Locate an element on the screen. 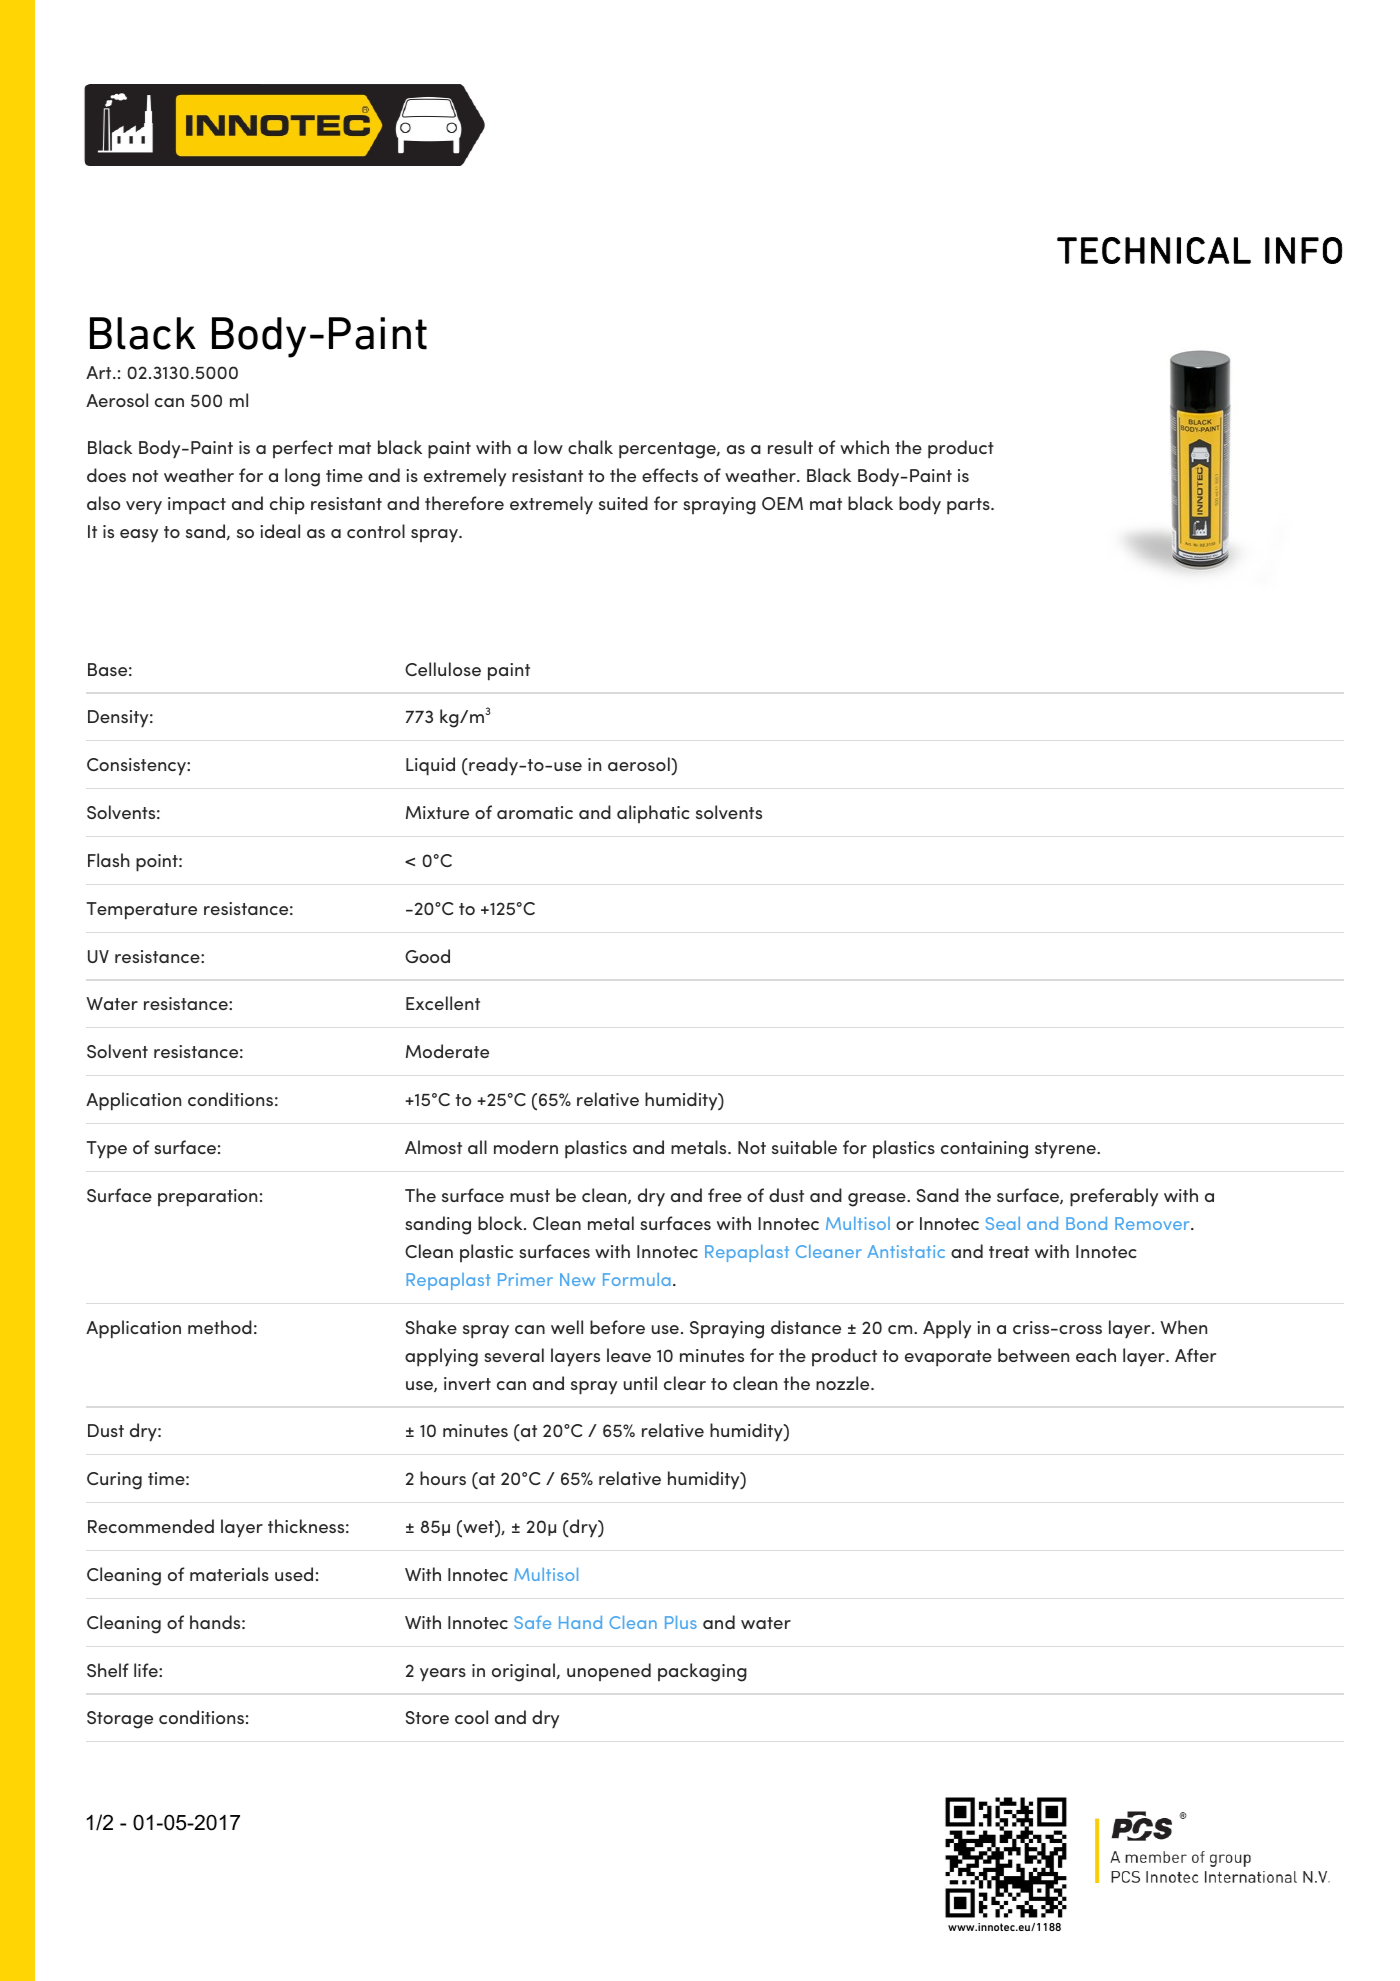  leave is located at coordinates (629, 1355).
